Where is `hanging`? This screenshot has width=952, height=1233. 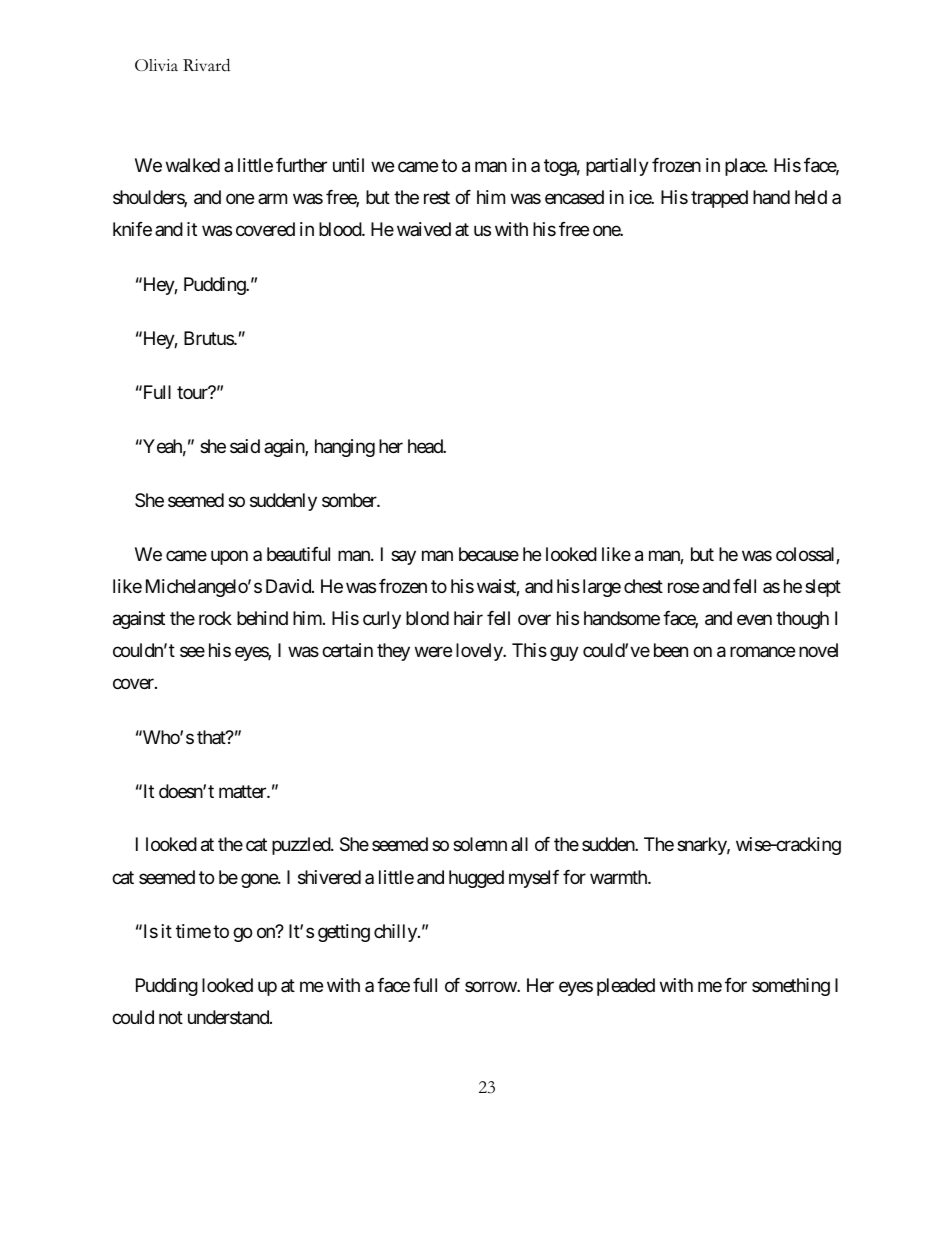
hanging is located at coordinates (345, 448).
